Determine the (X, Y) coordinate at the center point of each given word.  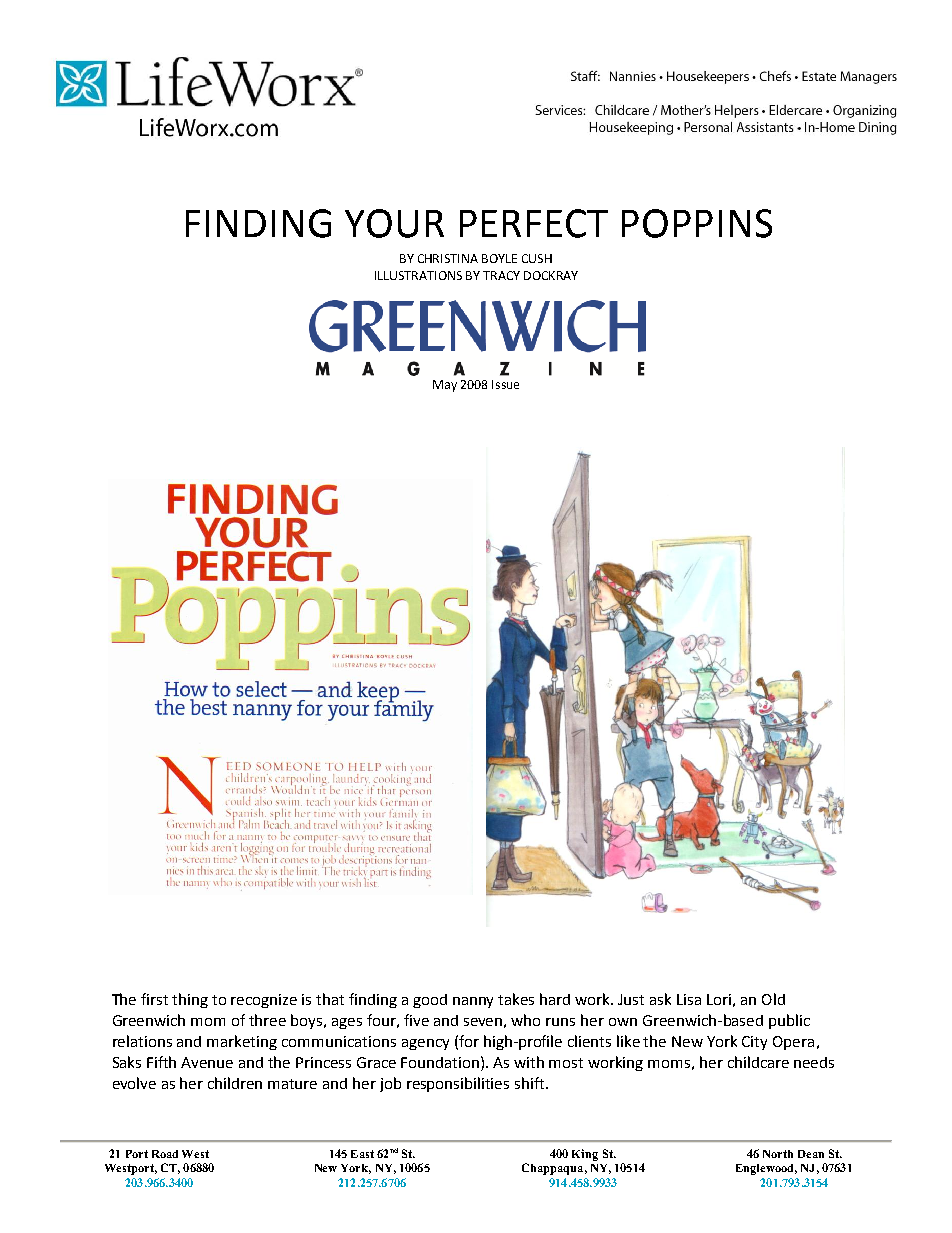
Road (165, 1154)
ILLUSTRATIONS (418, 275)
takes (516, 999)
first (154, 999)
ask (660, 999)
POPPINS (697, 223)
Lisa (689, 999)
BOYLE (499, 258)
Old (773, 999)
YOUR (394, 223)
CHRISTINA (448, 258)
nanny (473, 1002)
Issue (505, 384)
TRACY (501, 275)
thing (190, 1000)
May (445, 386)
